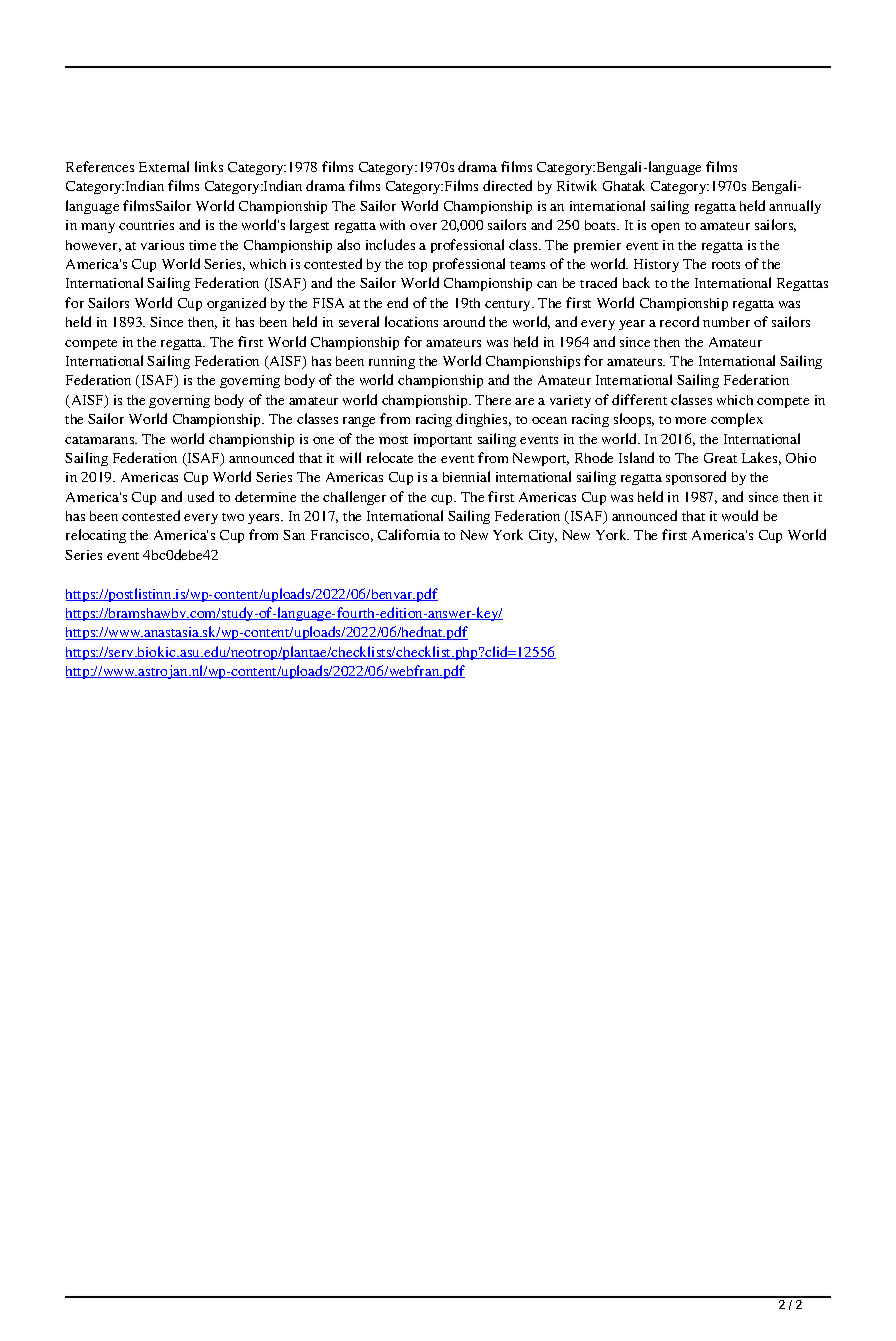  I want to click on end, so click(397, 302).
